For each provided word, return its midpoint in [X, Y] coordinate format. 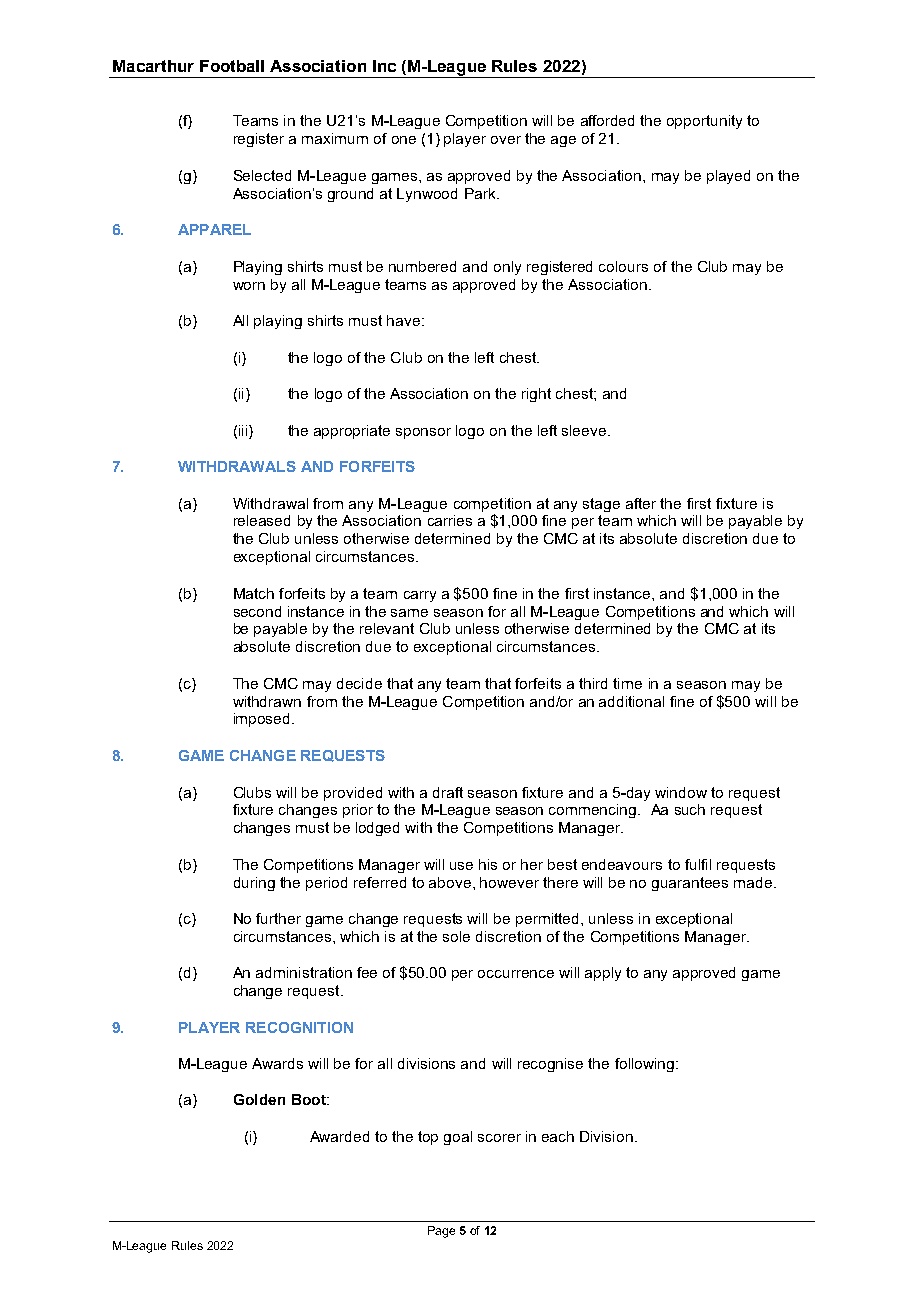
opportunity [704, 122]
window [681, 792]
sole [456, 936]
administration [304, 972]
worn [249, 286]
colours [623, 266]
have [403, 320]
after [641, 503]
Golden [259, 1099]
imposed [263, 720]
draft [448, 792]
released [262, 520]
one [404, 140]
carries [450, 520]
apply [603, 974]
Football [232, 66]
